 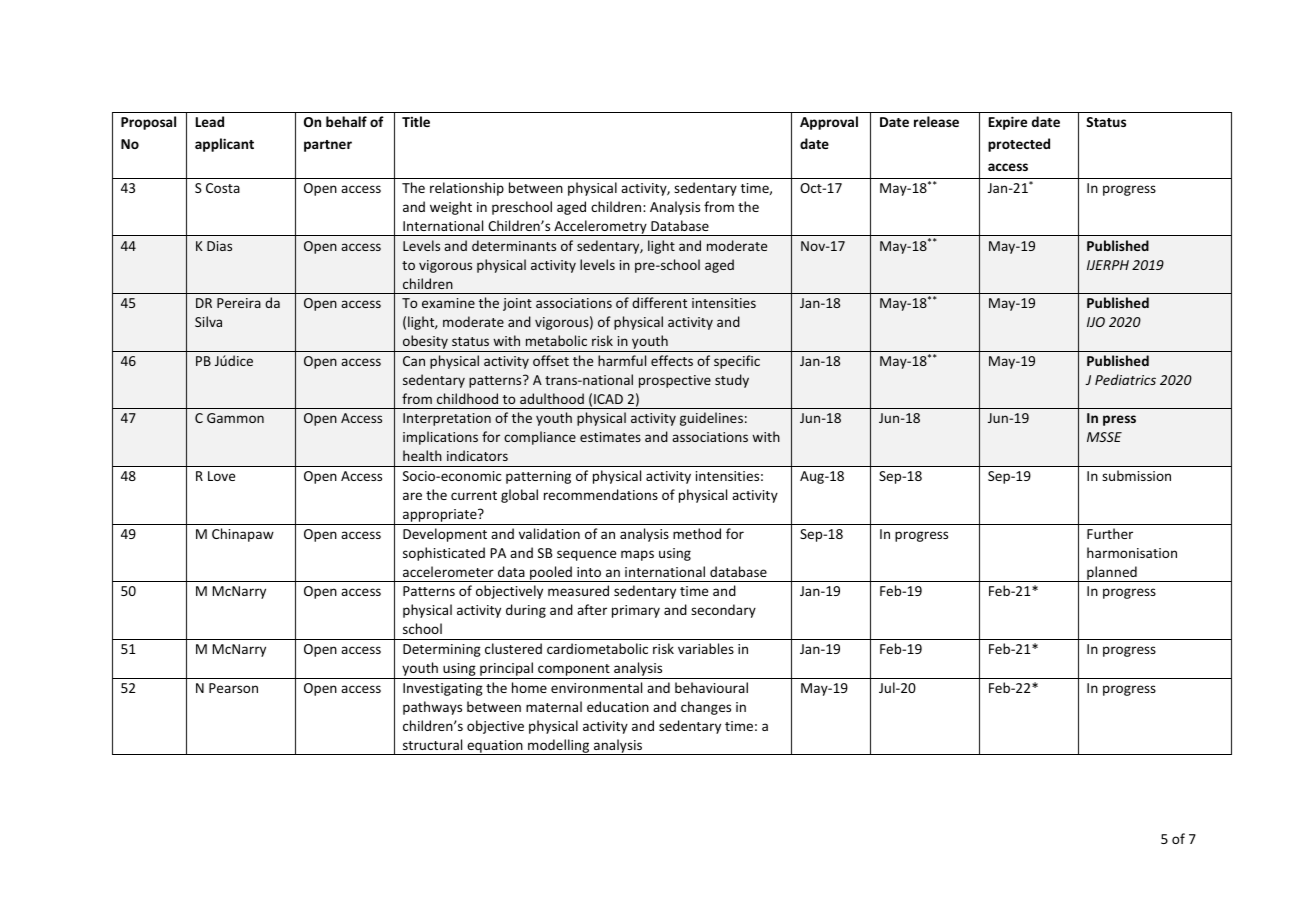 I want to click on Silva, so click(x=208, y=321).
